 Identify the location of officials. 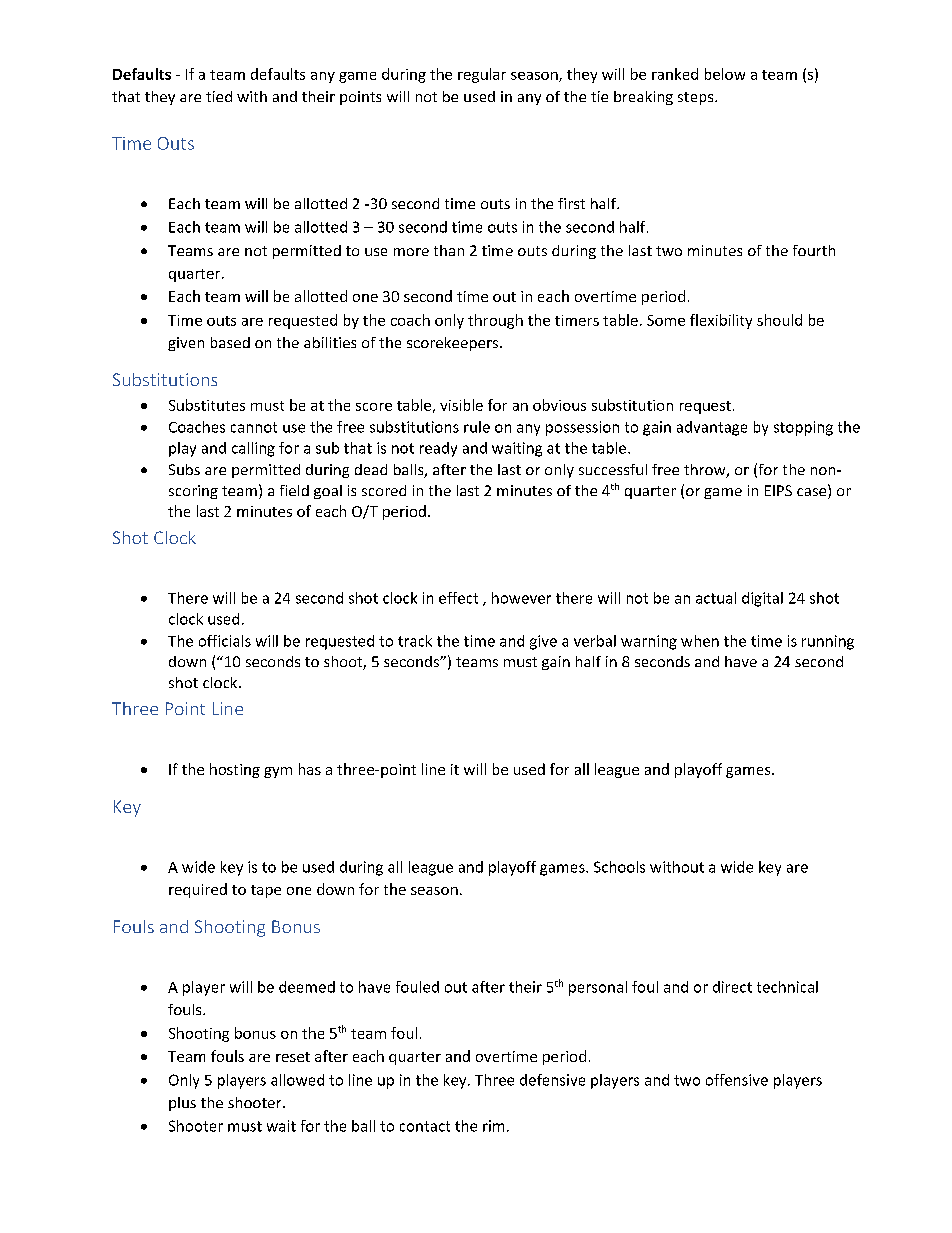
(225, 641).
